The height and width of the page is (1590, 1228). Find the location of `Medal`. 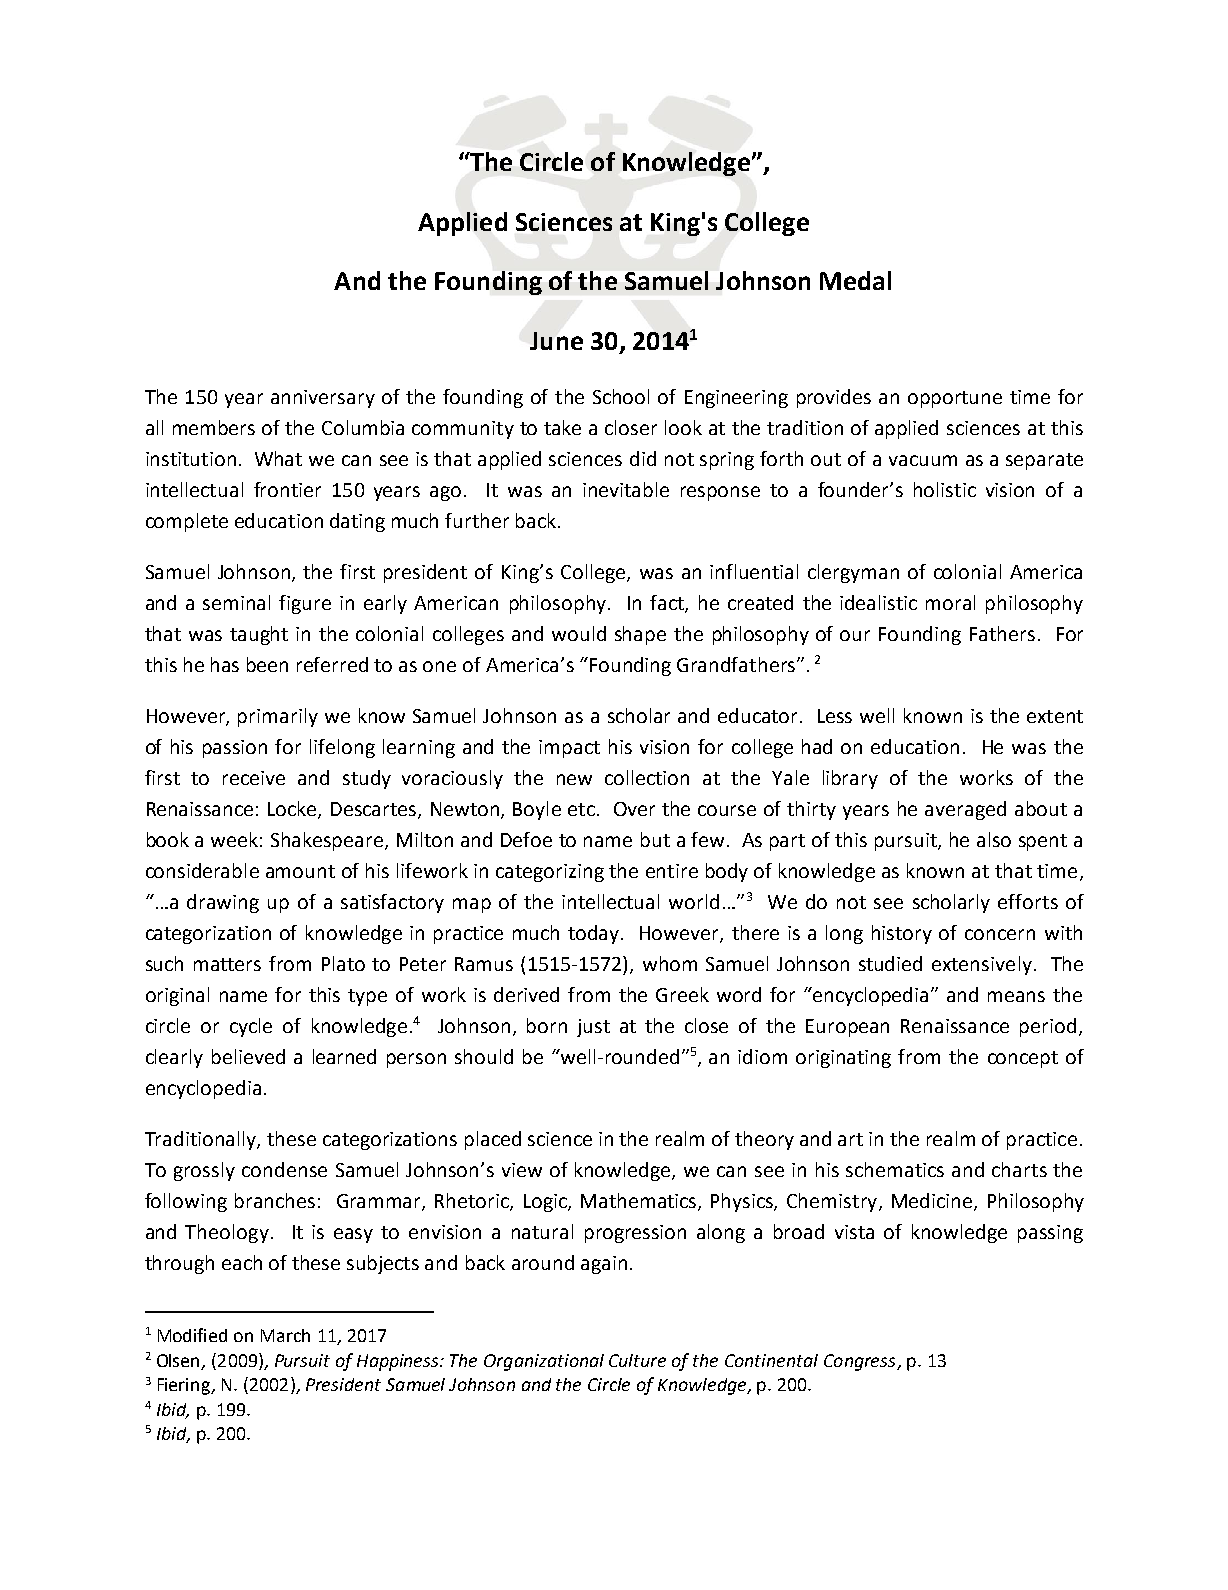

Medal is located at coordinates (855, 280).
